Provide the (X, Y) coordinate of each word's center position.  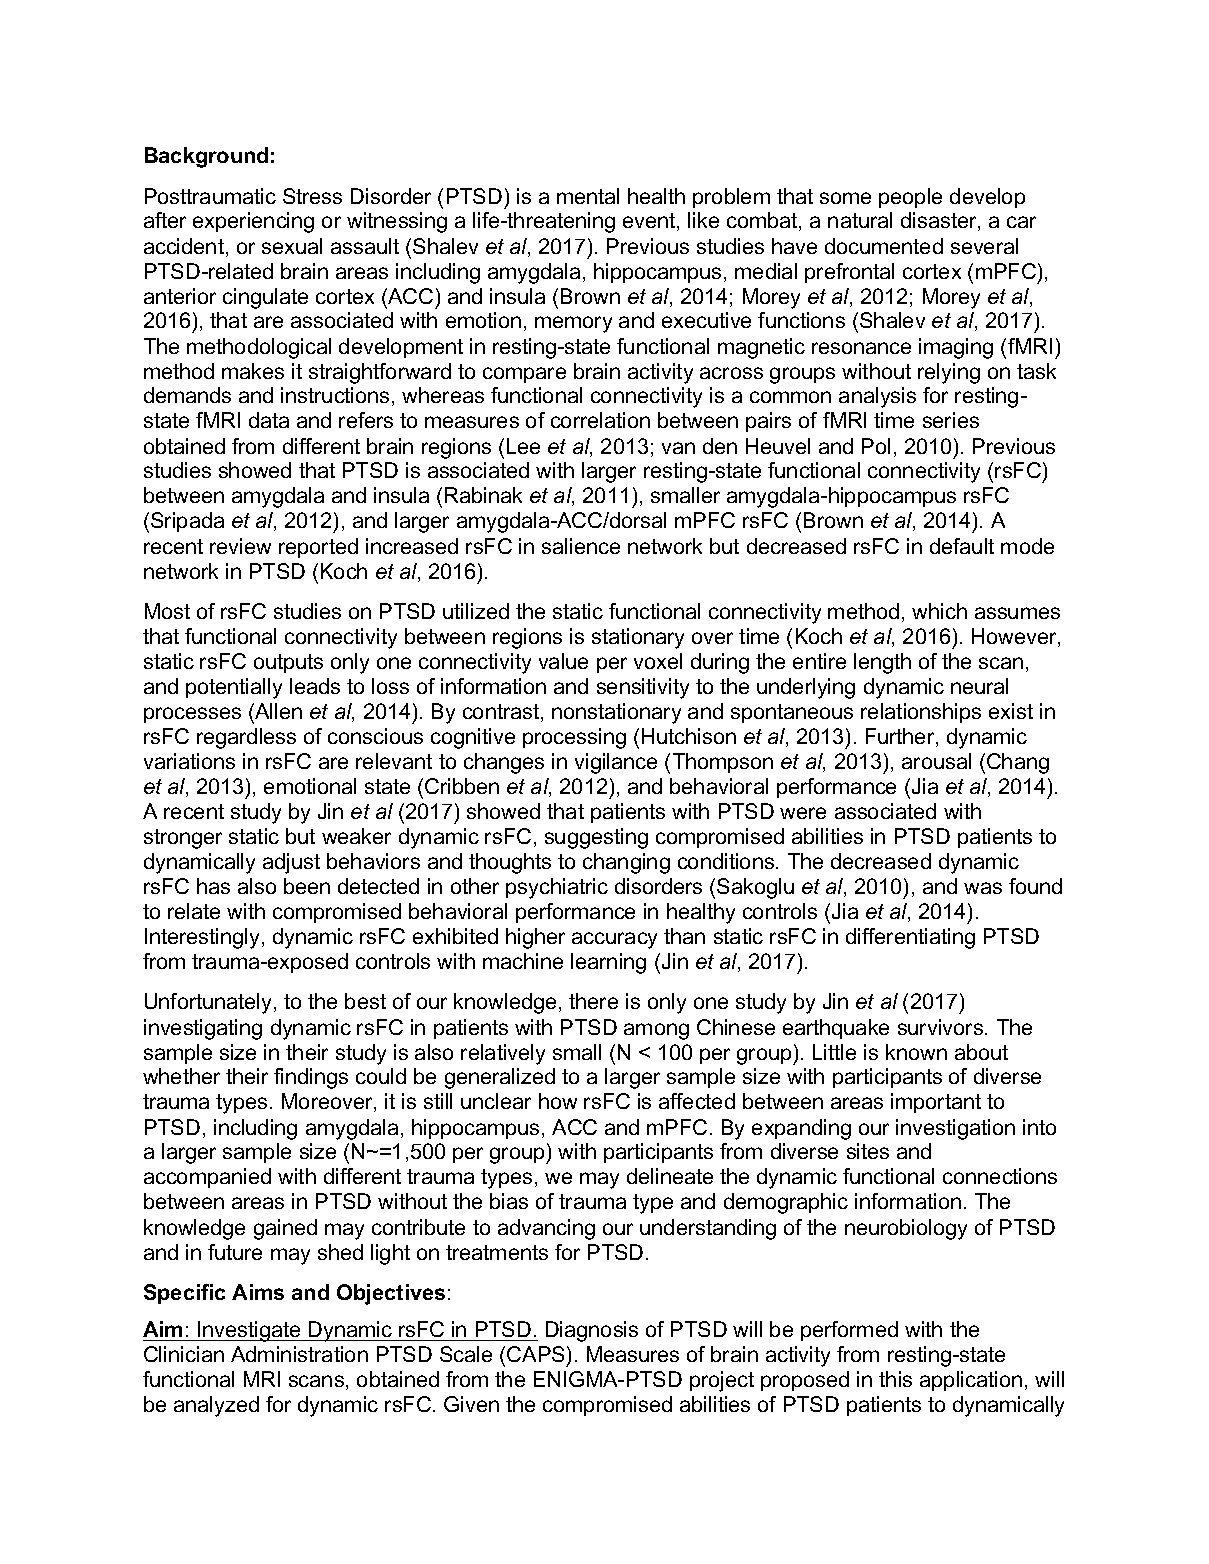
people (910, 198)
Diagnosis (592, 1331)
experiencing (253, 222)
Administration (299, 1354)
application (971, 1381)
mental (588, 196)
